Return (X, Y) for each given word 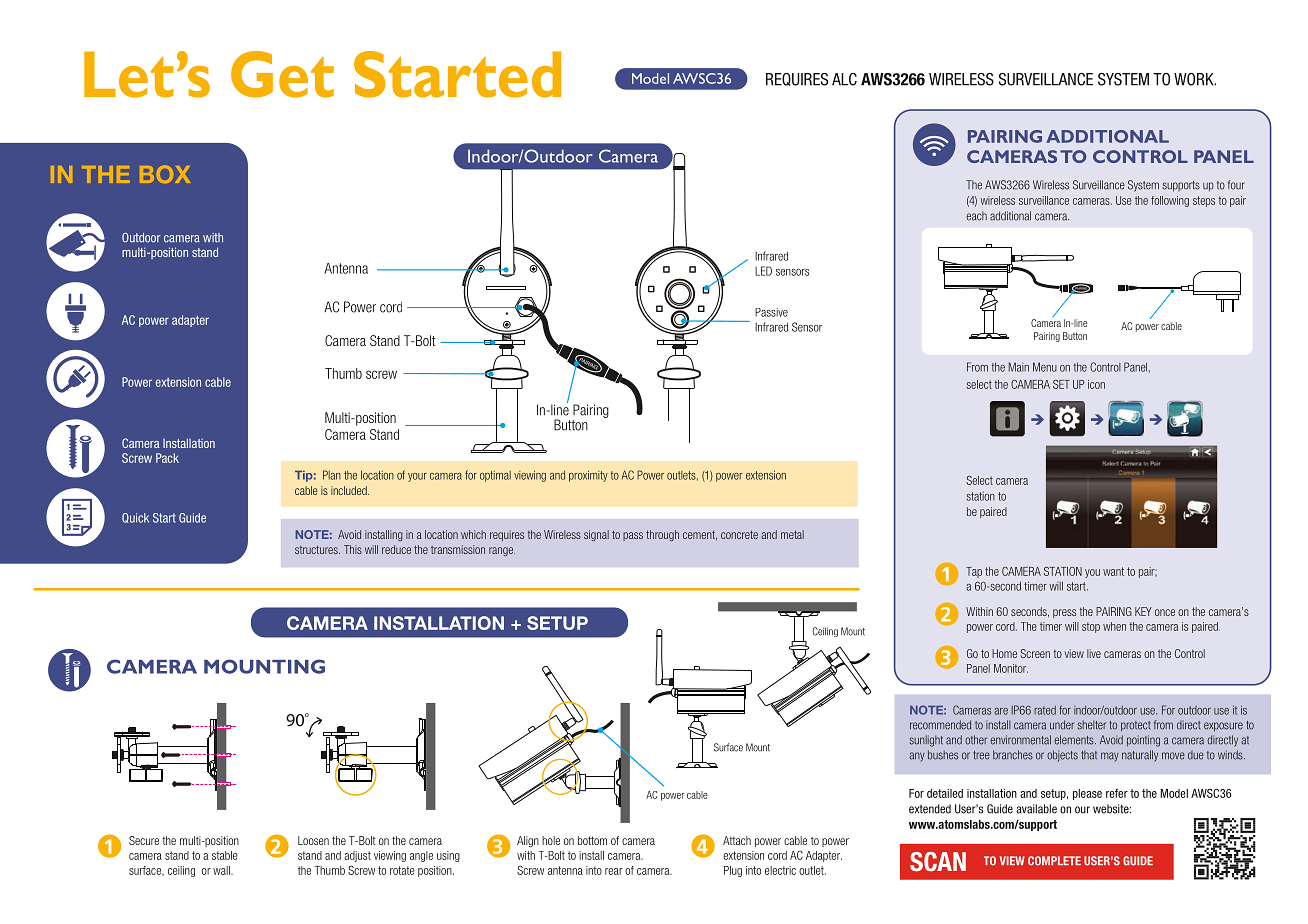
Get (282, 74)
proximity (588, 476)
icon (1096, 384)
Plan (332, 475)
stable (225, 855)
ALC (844, 79)
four (1236, 185)
